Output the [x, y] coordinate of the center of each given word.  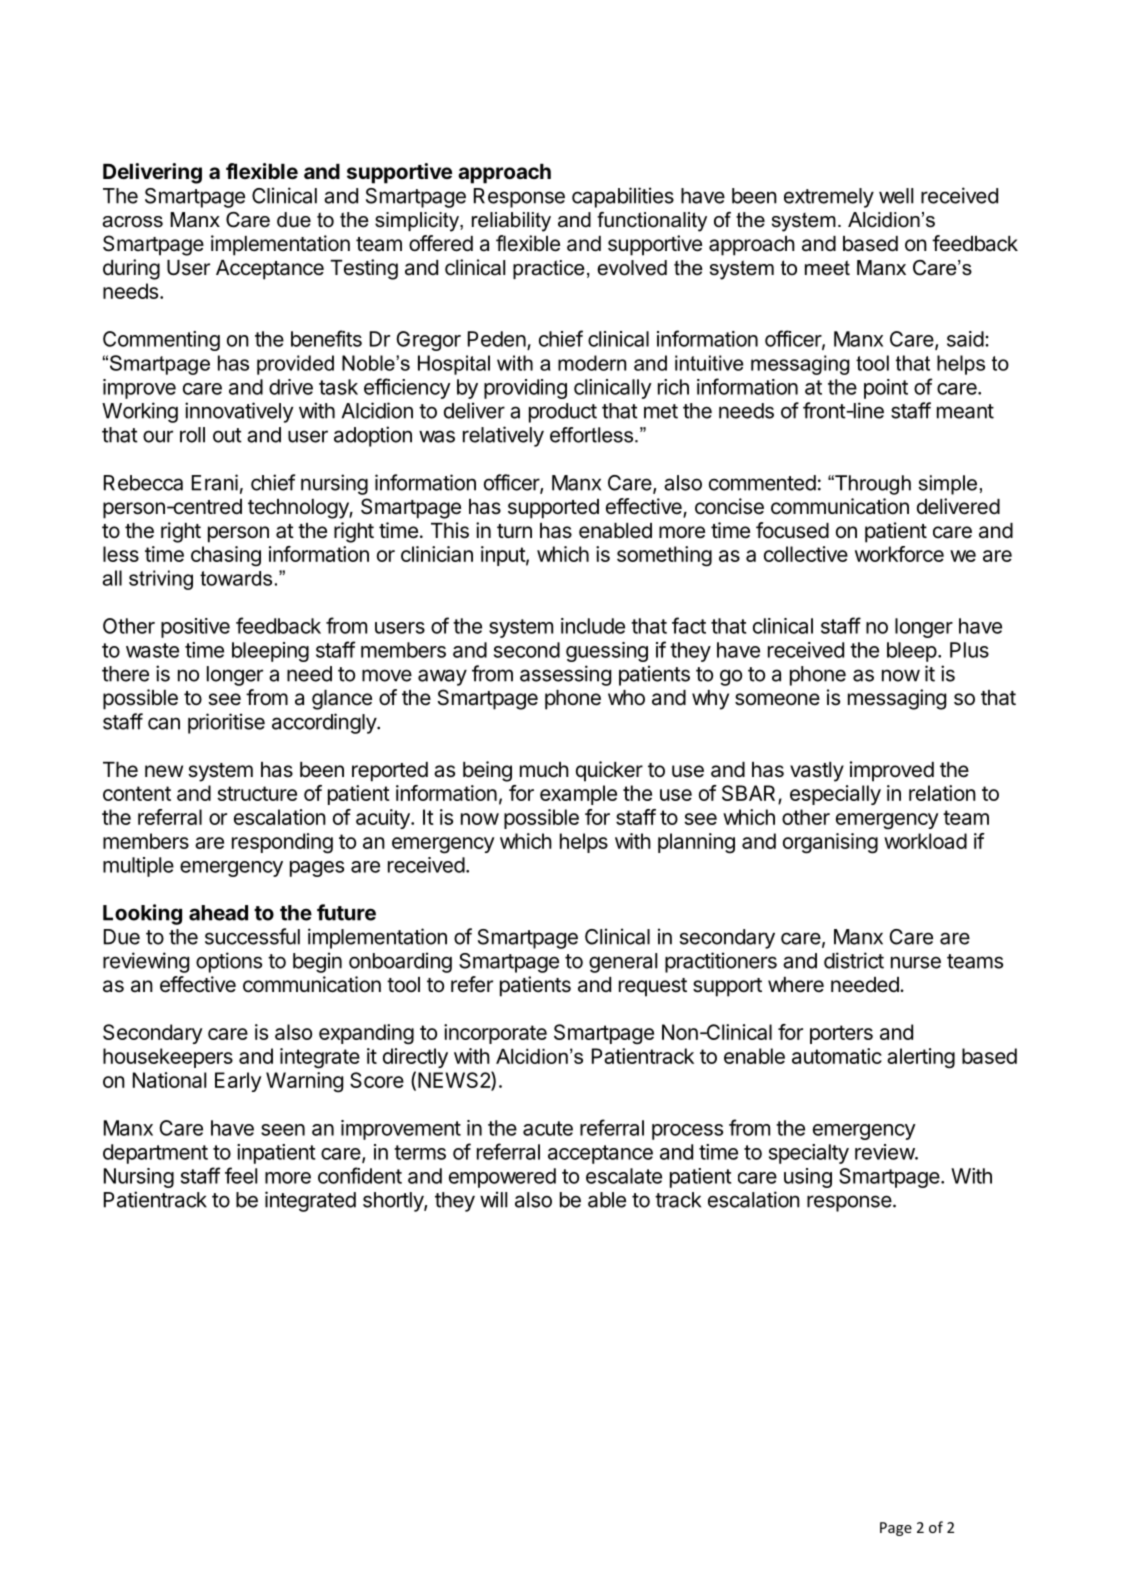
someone [777, 699]
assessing [565, 675]
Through [872, 485]
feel [241, 1175]
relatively [503, 436]
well [896, 196]
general [623, 963]
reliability [511, 222]
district [854, 960]
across [133, 222]
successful [252, 936]
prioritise [226, 723]
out [227, 435]
